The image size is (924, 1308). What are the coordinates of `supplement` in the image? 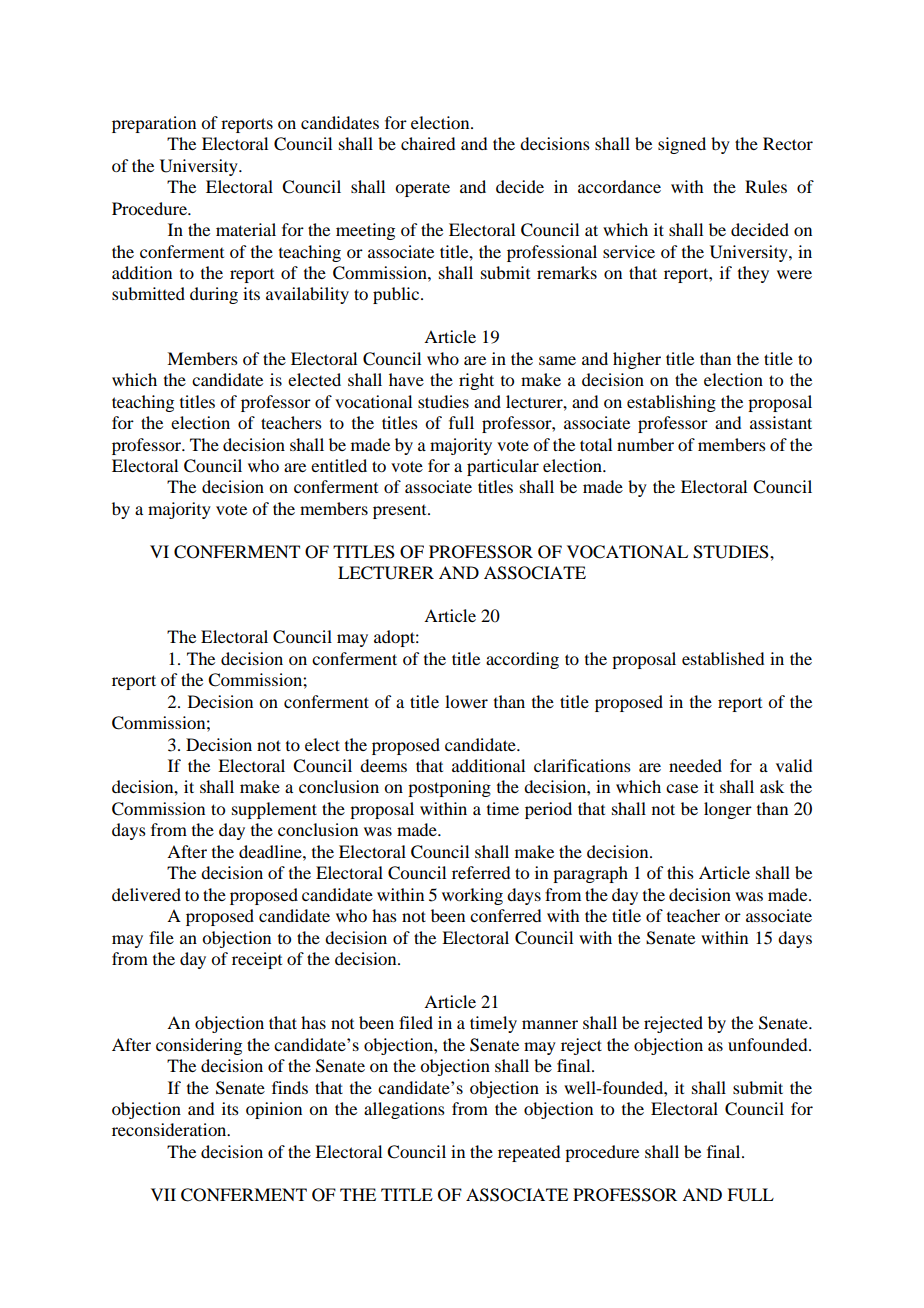 It's located at (274, 810).
